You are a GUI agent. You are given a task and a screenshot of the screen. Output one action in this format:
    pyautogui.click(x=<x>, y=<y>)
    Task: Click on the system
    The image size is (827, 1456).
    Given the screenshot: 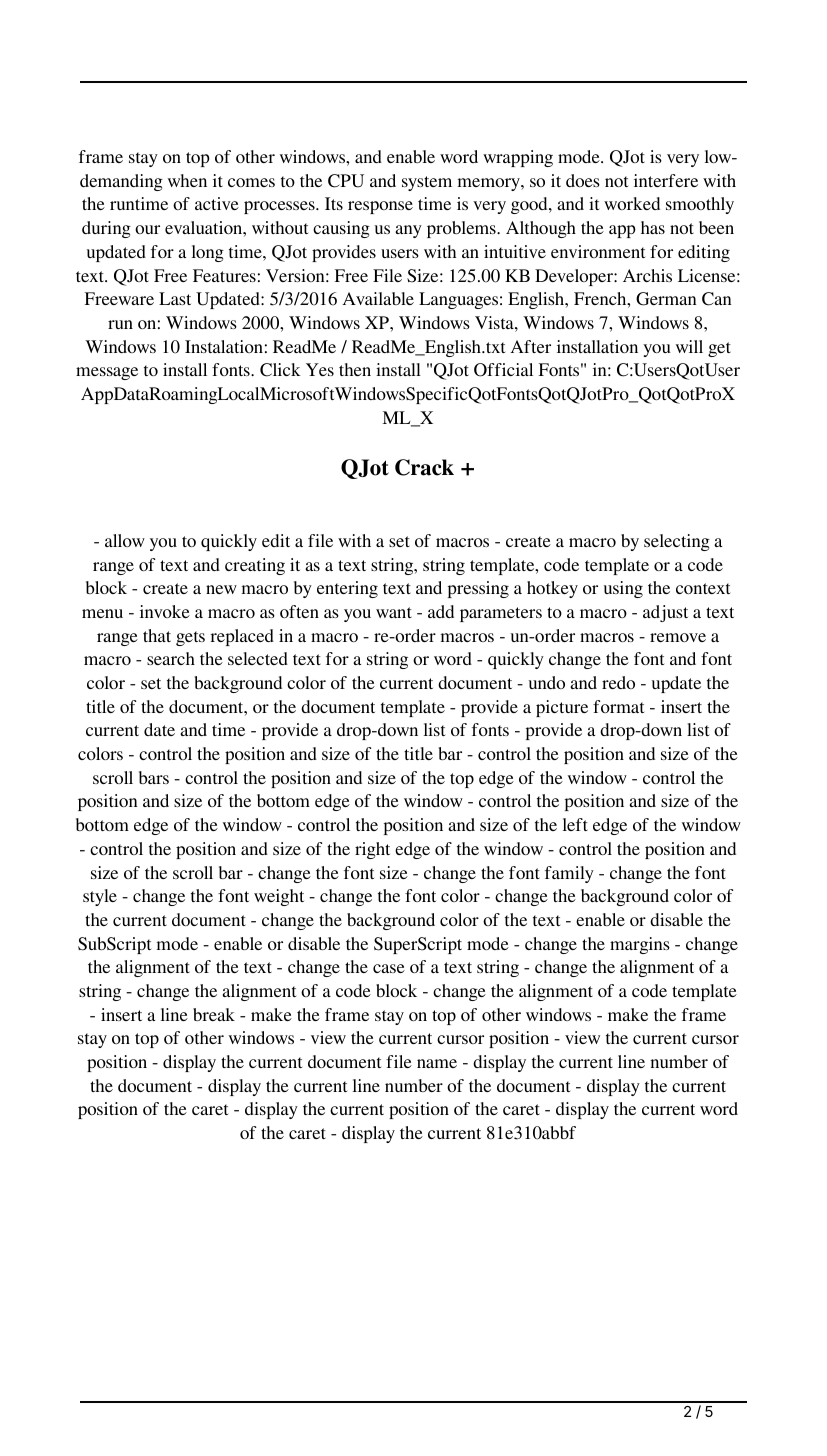 What is the action you would take?
    pyautogui.click(x=427, y=183)
